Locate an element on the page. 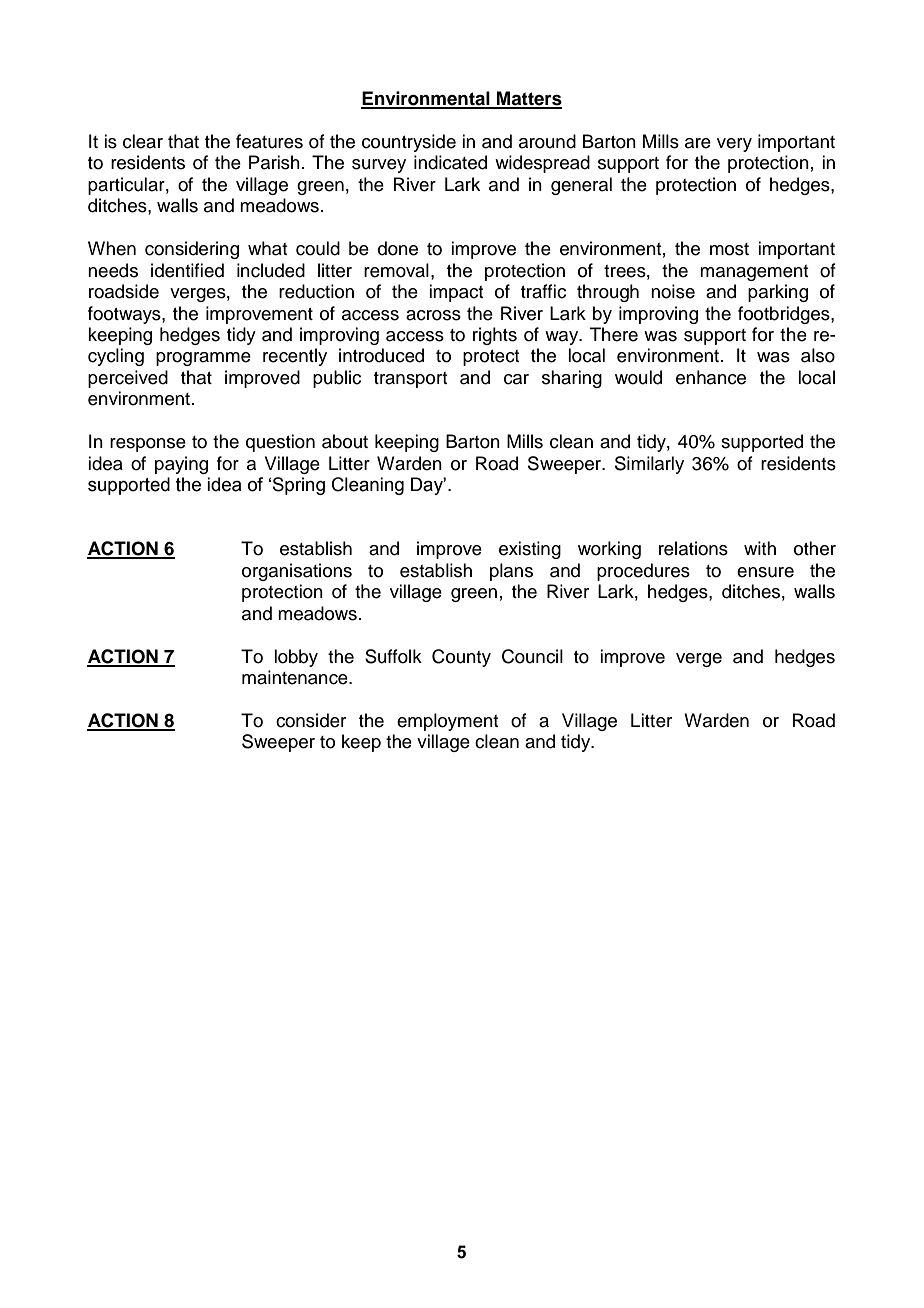 The width and height of the image is (924, 1308). very is located at coordinates (734, 145).
